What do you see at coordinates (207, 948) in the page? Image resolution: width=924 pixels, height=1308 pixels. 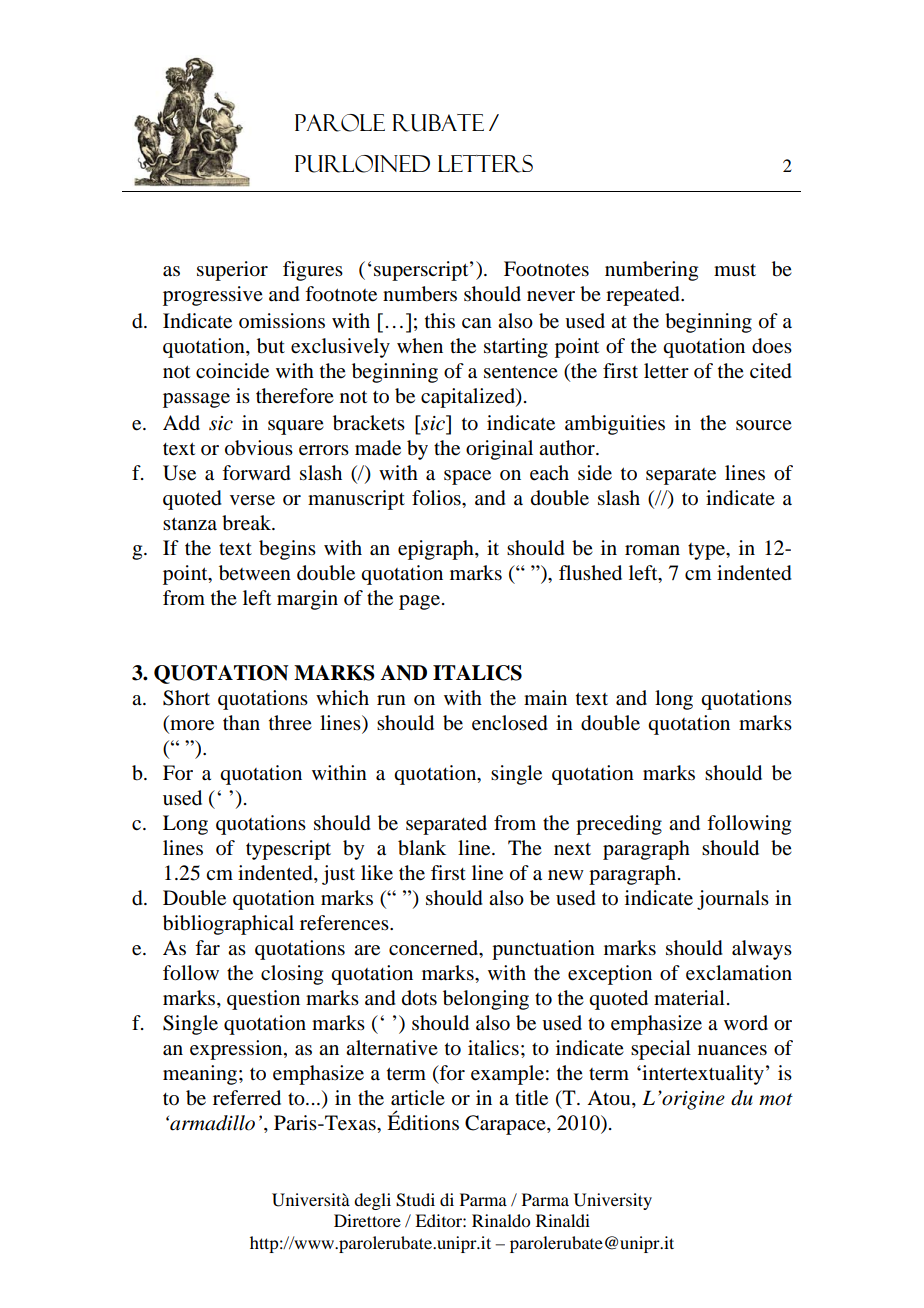 I see `far` at bounding box center [207, 948].
